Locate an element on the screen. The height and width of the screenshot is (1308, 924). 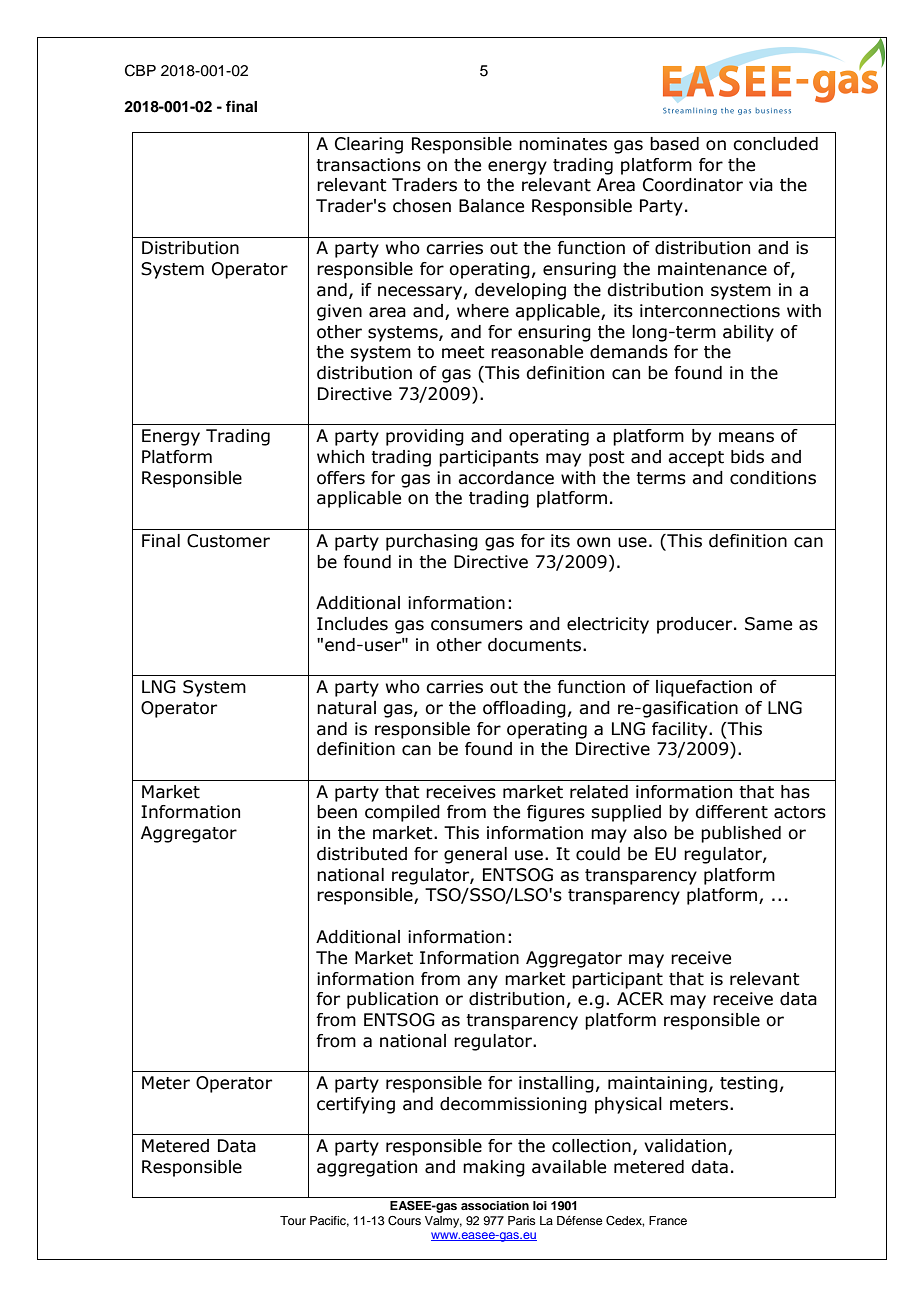
validation is located at coordinates (685, 1146).
